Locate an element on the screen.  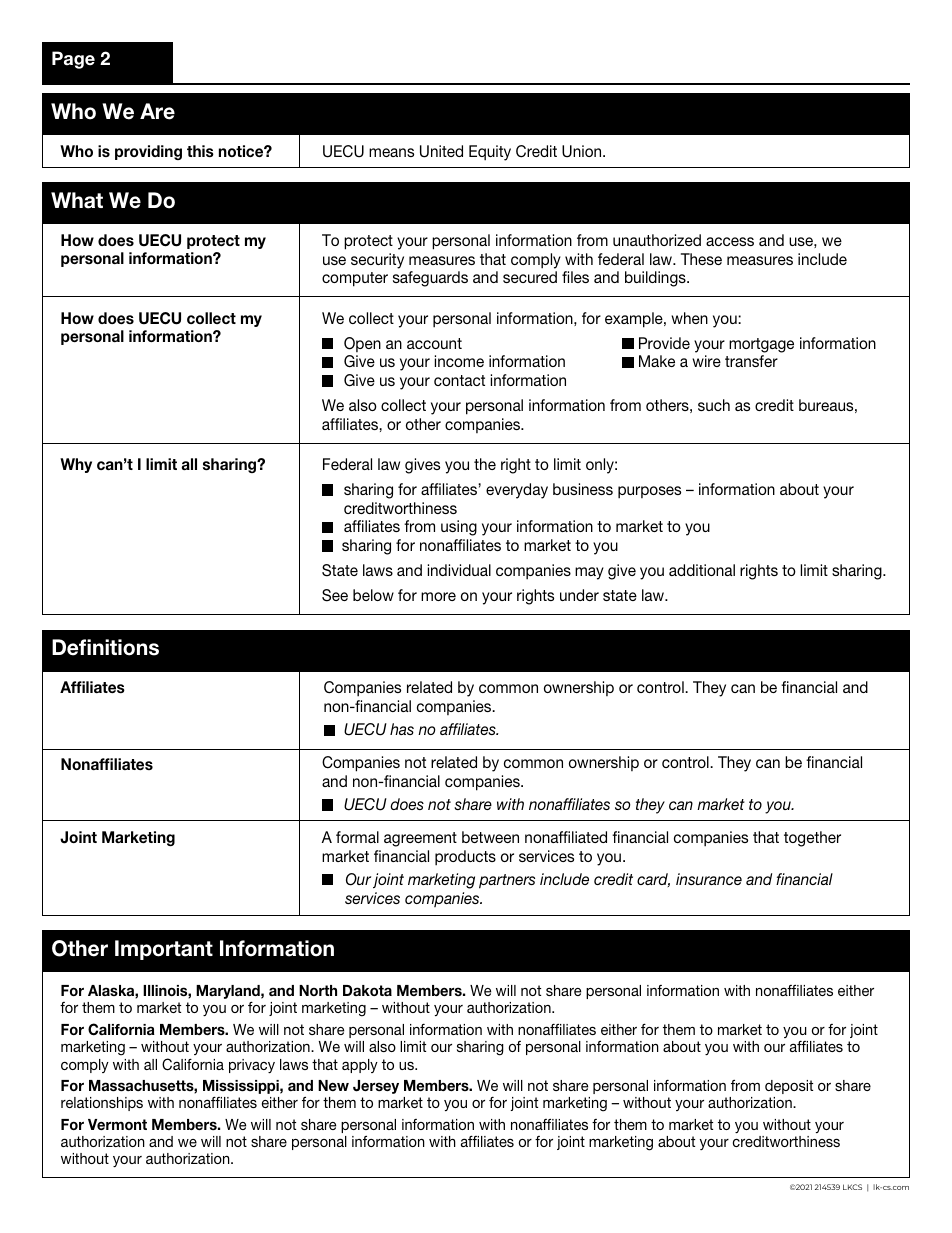
Definitions is located at coordinates (105, 647).
